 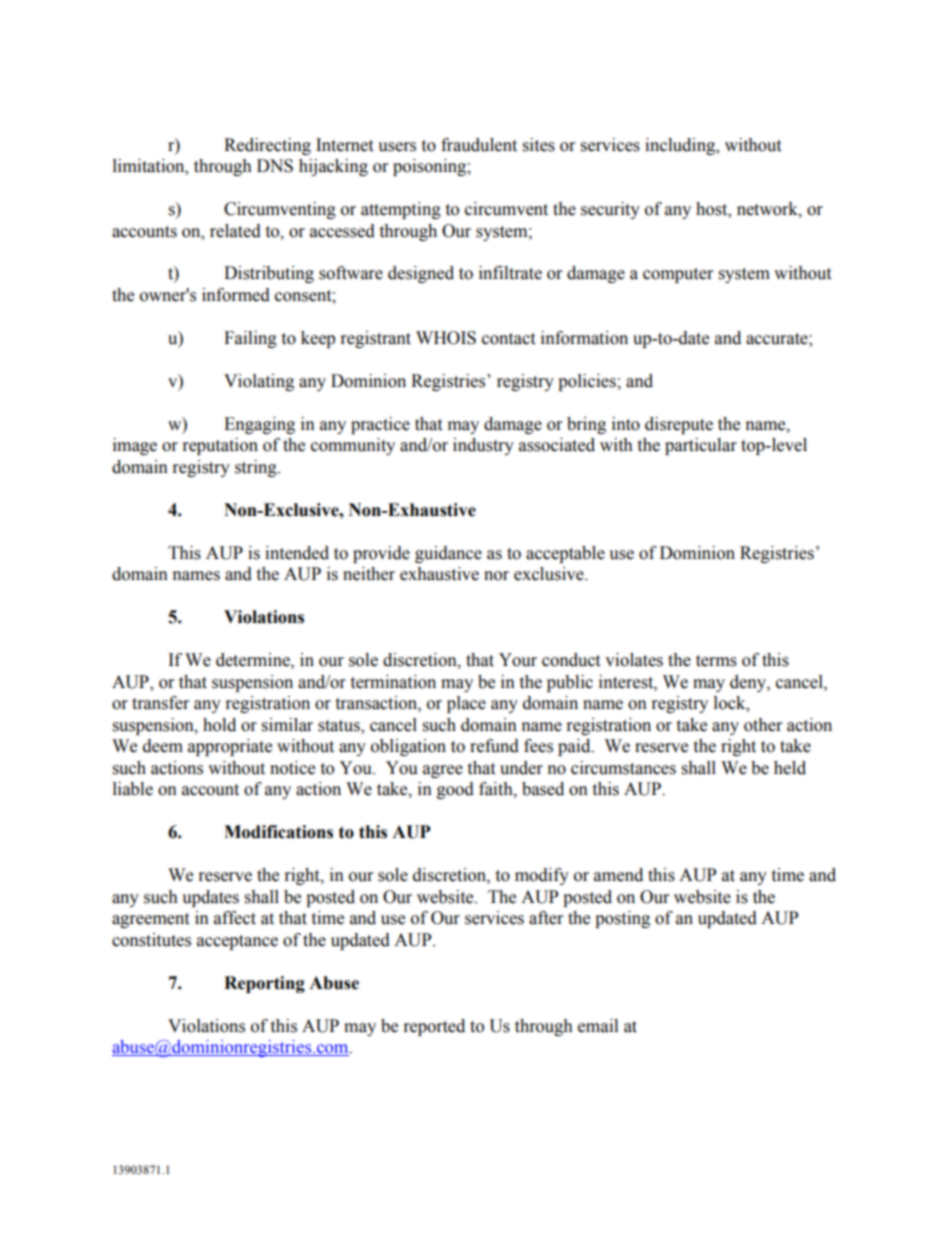 What do you see at coordinates (264, 984) in the document?
I see `Reporting` at bounding box center [264, 984].
